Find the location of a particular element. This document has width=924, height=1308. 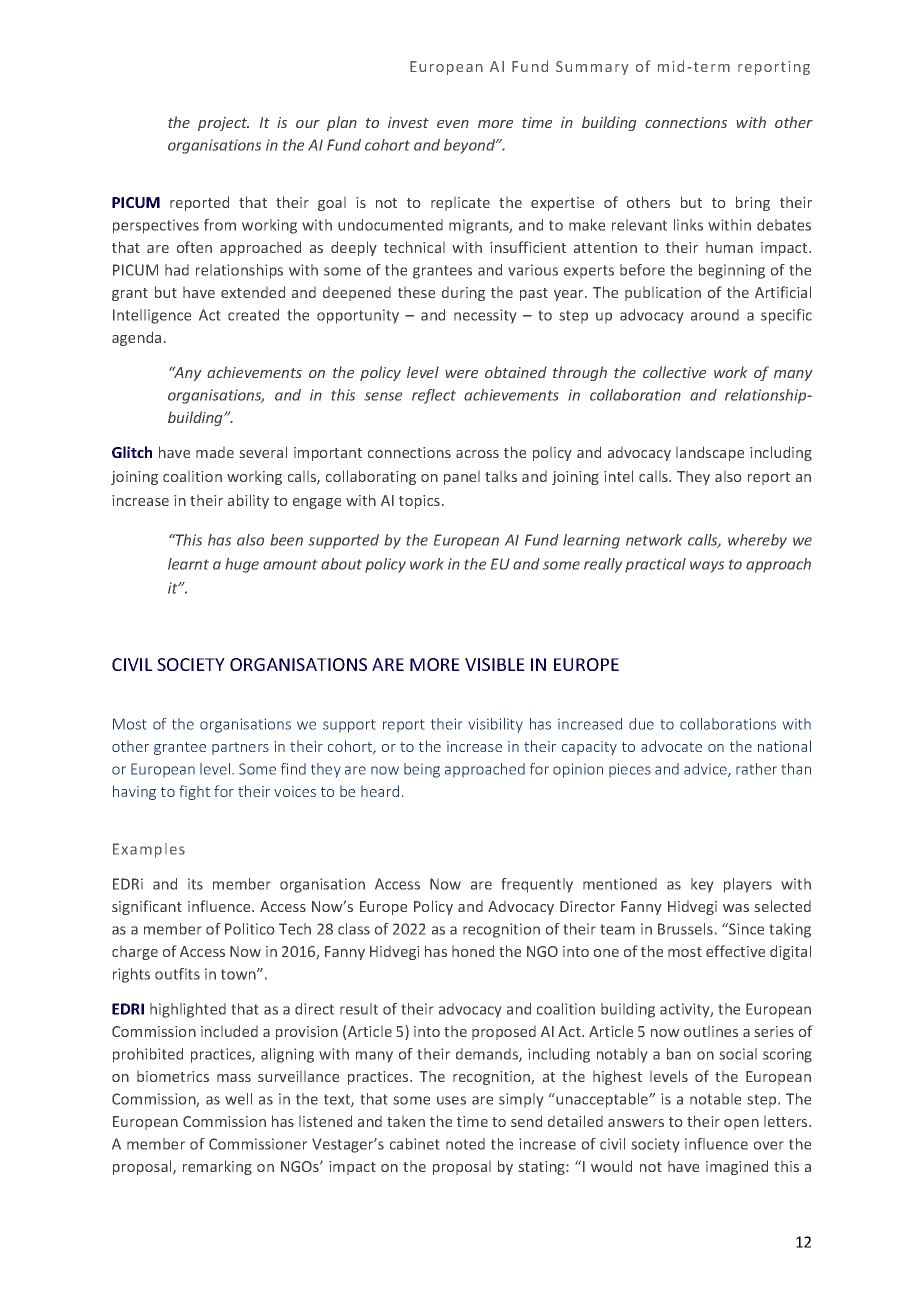

even is located at coordinates (453, 124).
